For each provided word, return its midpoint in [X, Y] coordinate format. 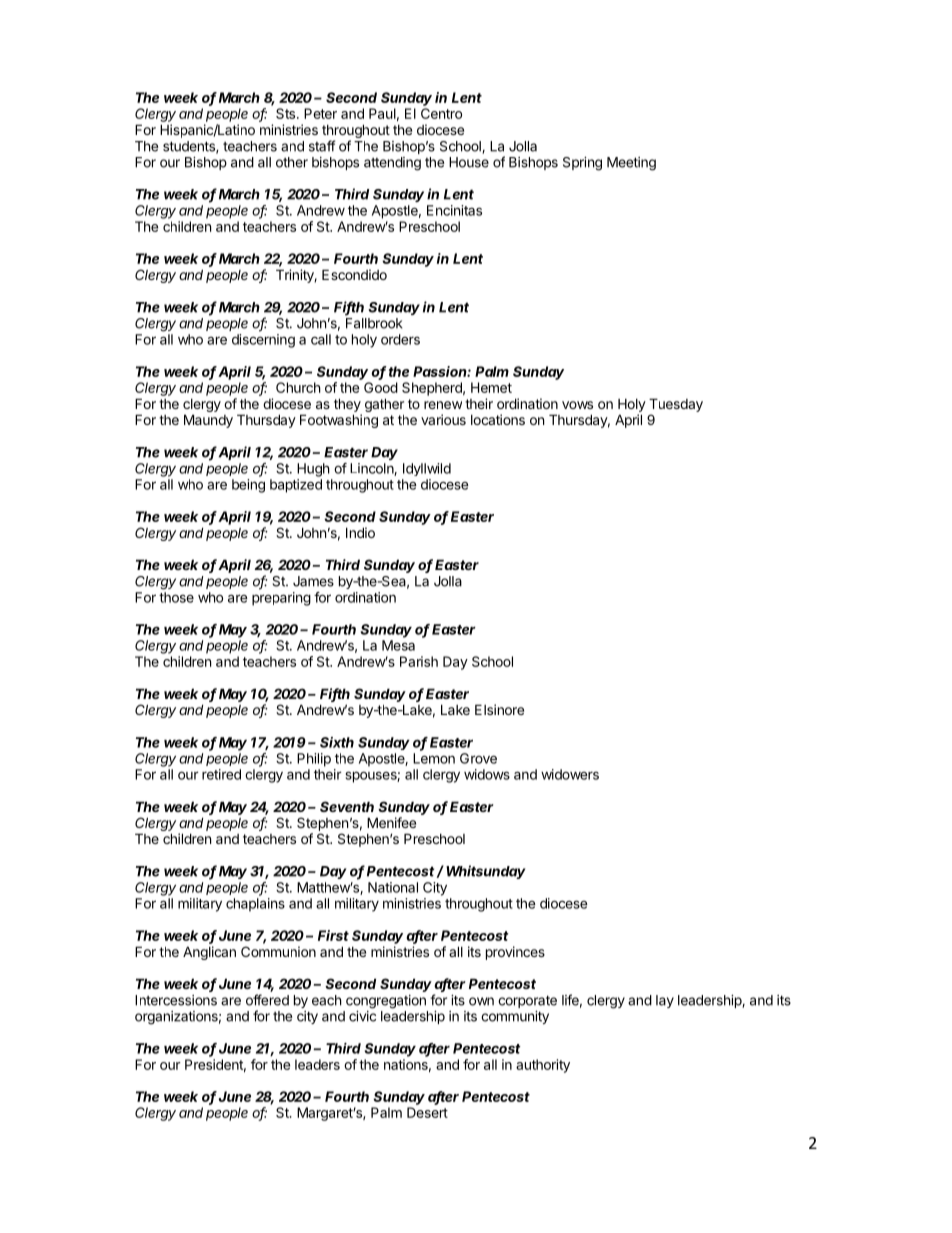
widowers [570, 774]
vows [577, 405]
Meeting [631, 164]
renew [443, 405]
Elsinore [499, 709]
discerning [263, 341]
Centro [441, 113]
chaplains [255, 905]
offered [267, 1000]
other [292, 162]
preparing [281, 599]
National [393, 887]
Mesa [398, 645]
